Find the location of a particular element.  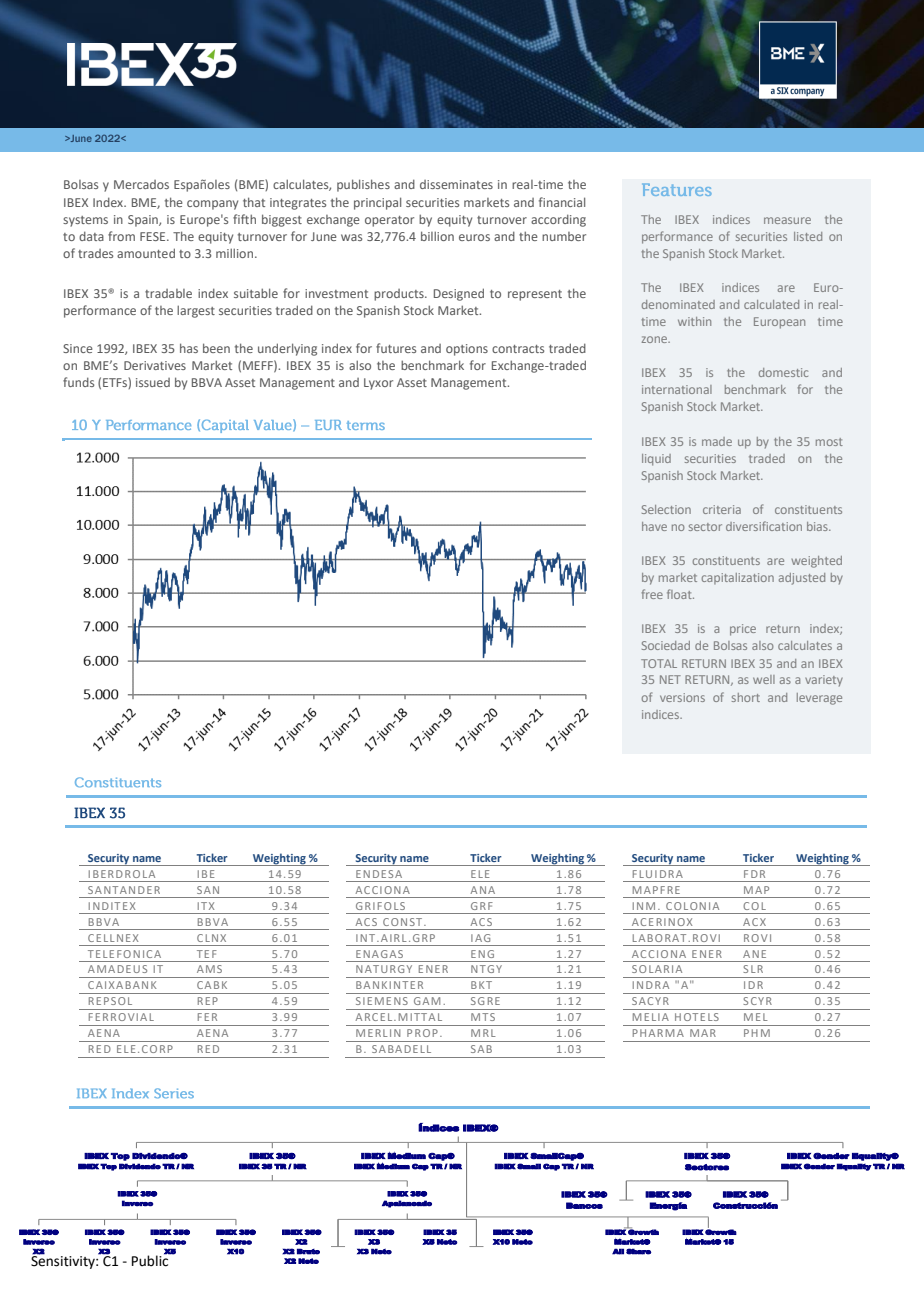

measure is located at coordinates (787, 220).
